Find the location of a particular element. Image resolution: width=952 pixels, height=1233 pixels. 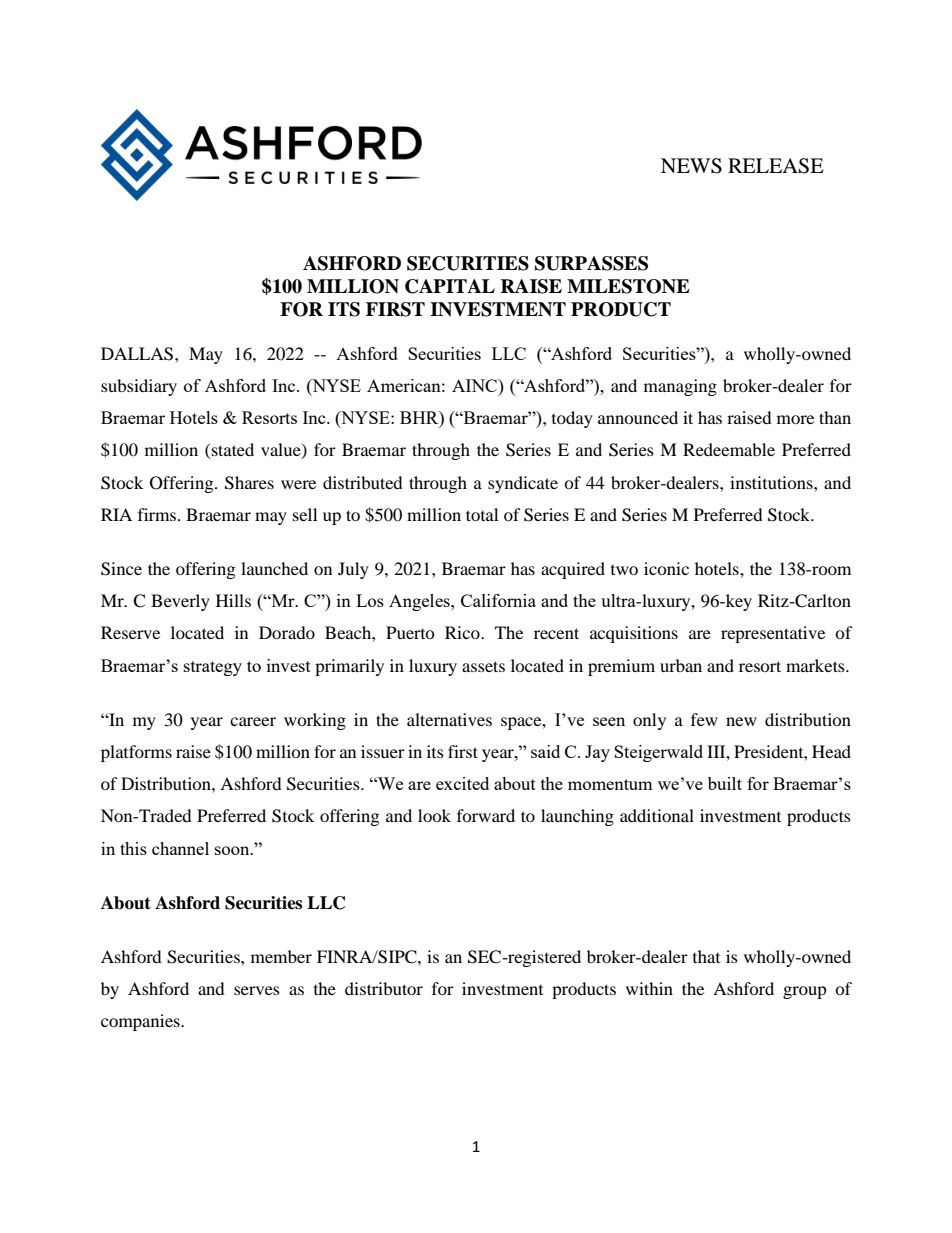

CAPITAL is located at coordinates (450, 286).
